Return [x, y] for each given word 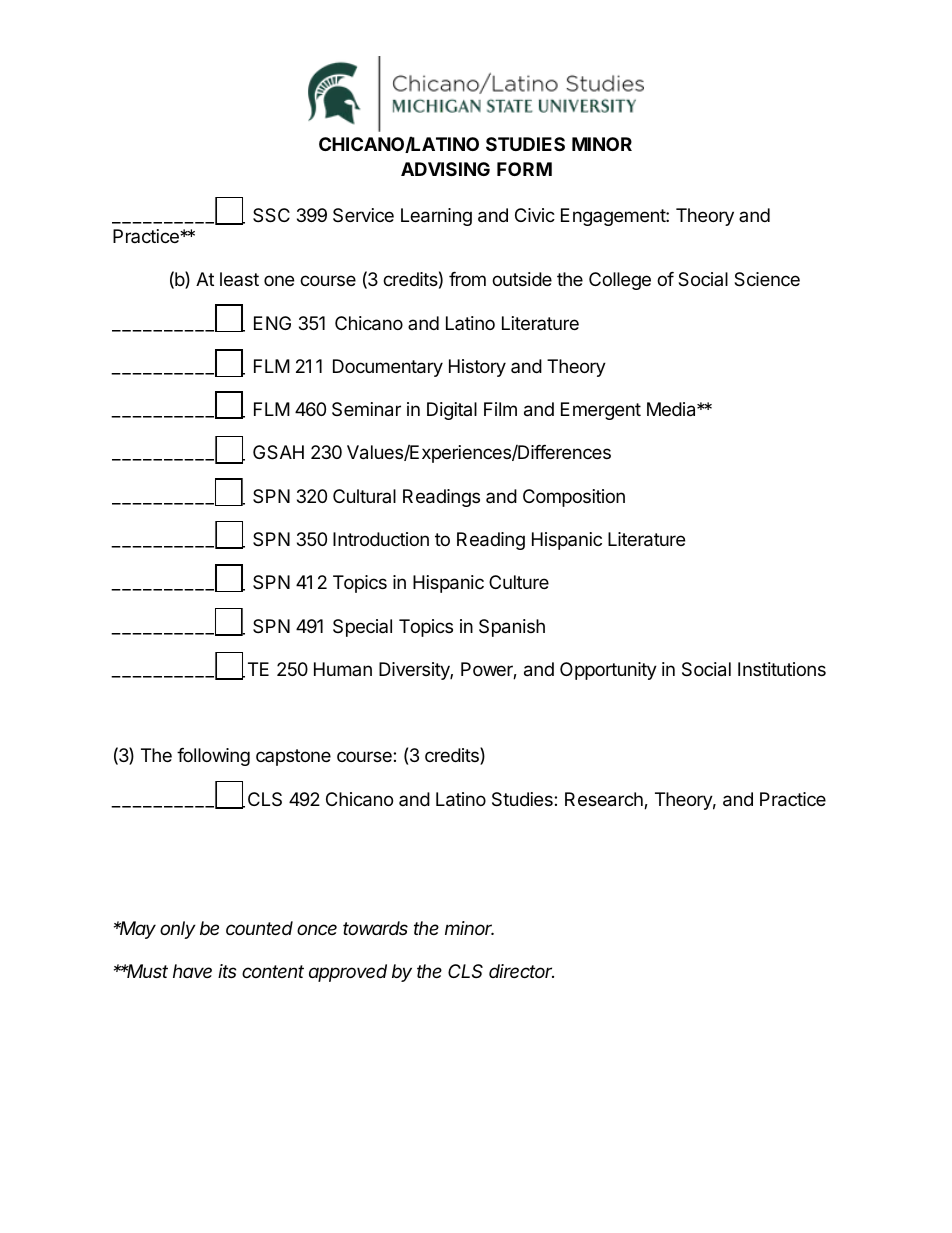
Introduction [381, 539]
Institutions [782, 669]
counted [259, 928]
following [213, 757]
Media [672, 409]
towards [375, 928]
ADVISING [445, 169]
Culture [519, 582]
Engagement [614, 217]
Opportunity [608, 671]
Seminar [366, 409]
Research [605, 800]
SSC [271, 215]
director [521, 971]
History [477, 368]
